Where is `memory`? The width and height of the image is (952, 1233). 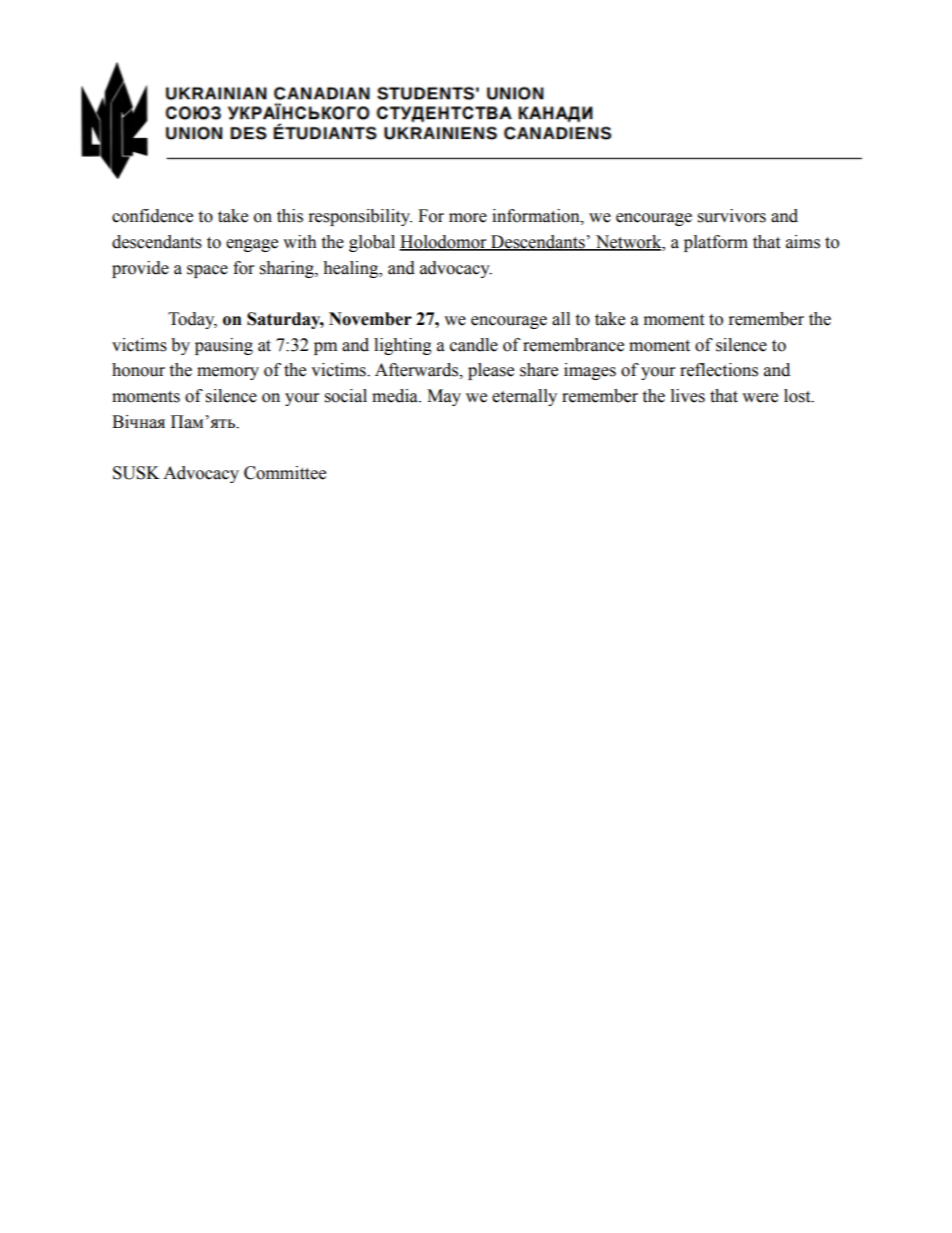 memory is located at coordinates (228, 373).
